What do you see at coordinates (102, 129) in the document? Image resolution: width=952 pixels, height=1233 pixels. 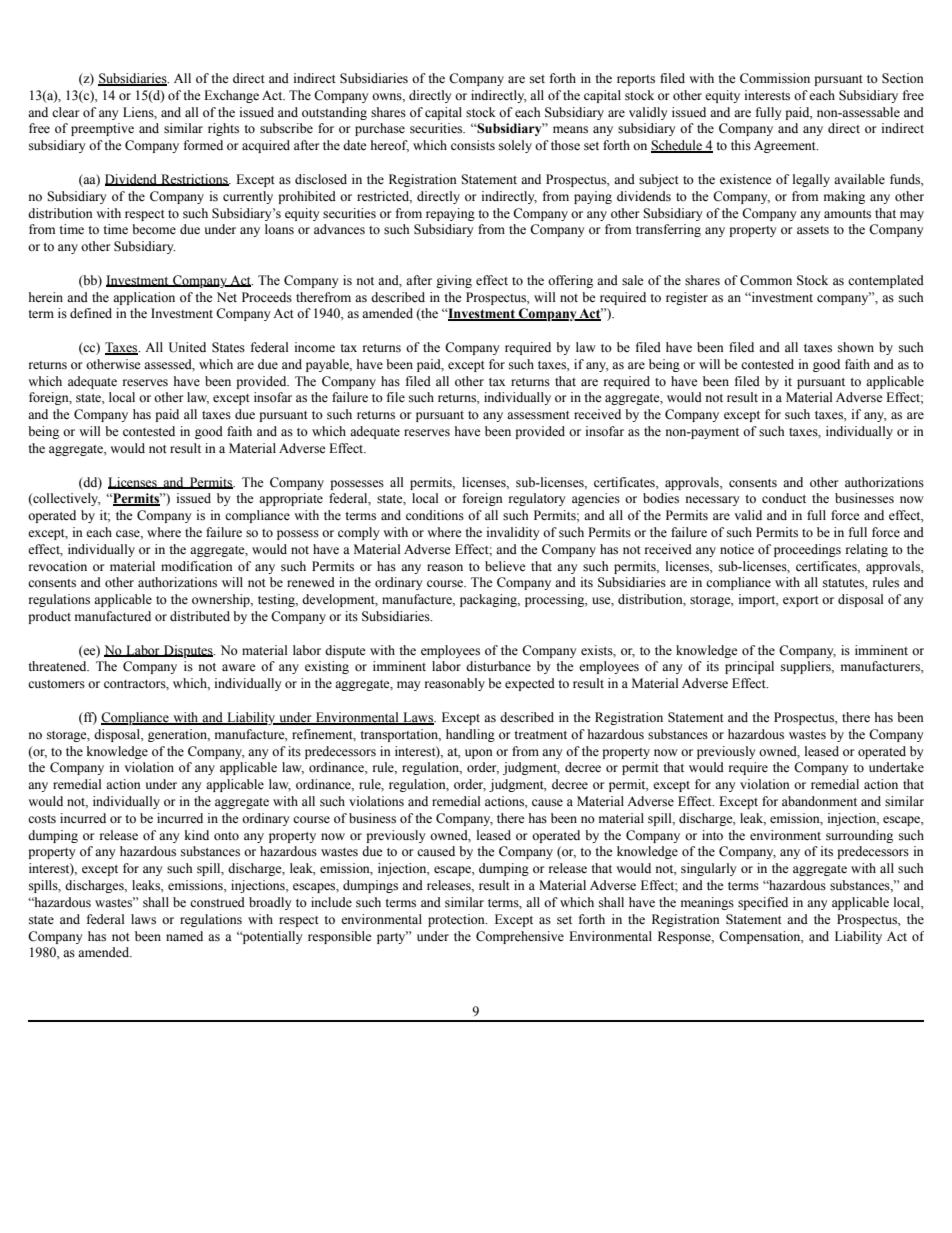 I see `preemptive` at bounding box center [102, 129].
